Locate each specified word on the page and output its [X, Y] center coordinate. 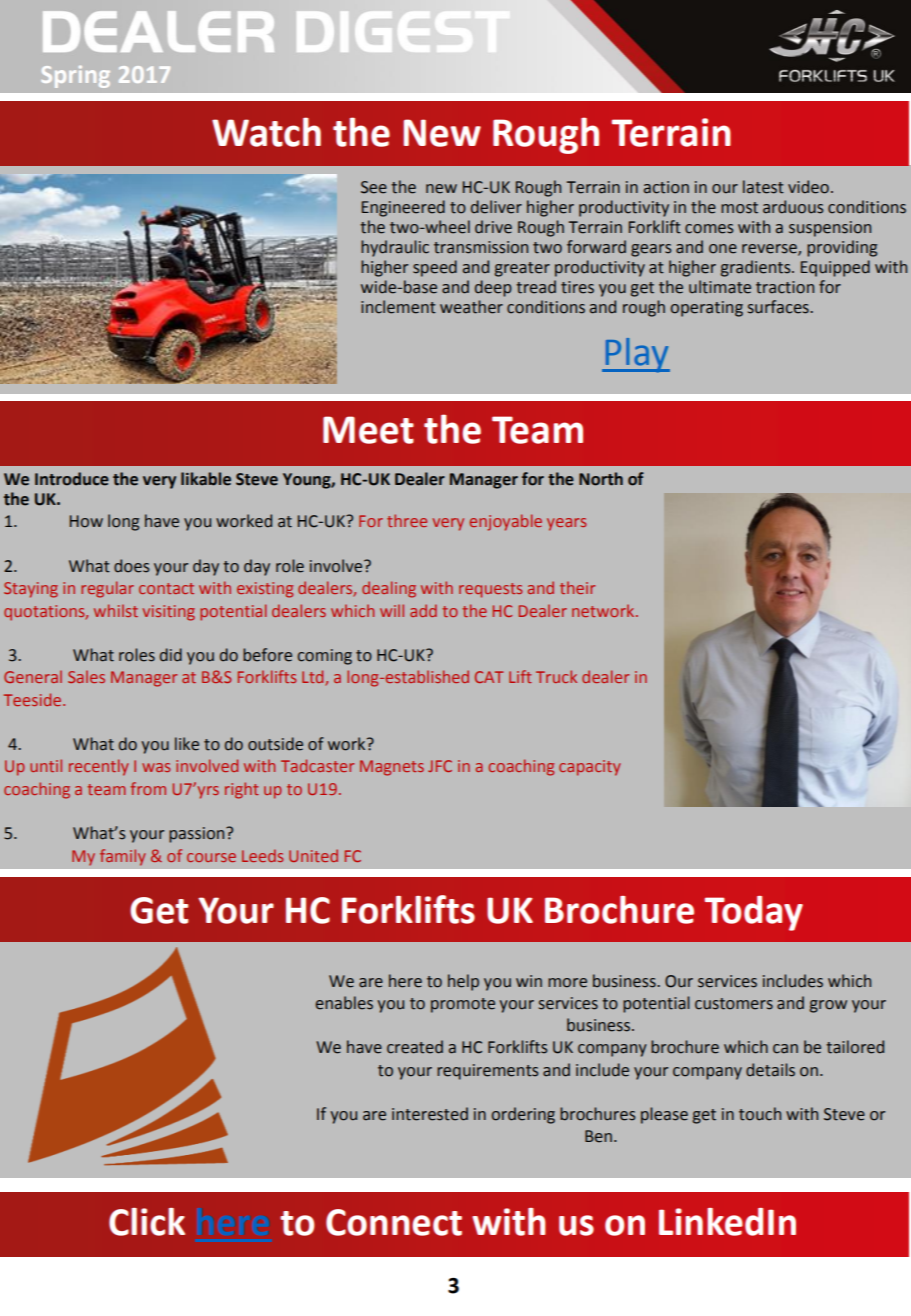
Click [147, 1222]
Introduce [72, 479]
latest [763, 187]
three [407, 520]
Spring [75, 77]
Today [754, 913]
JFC [440, 766]
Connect [394, 1222]
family [123, 857]
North [601, 479]
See [374, 187]
